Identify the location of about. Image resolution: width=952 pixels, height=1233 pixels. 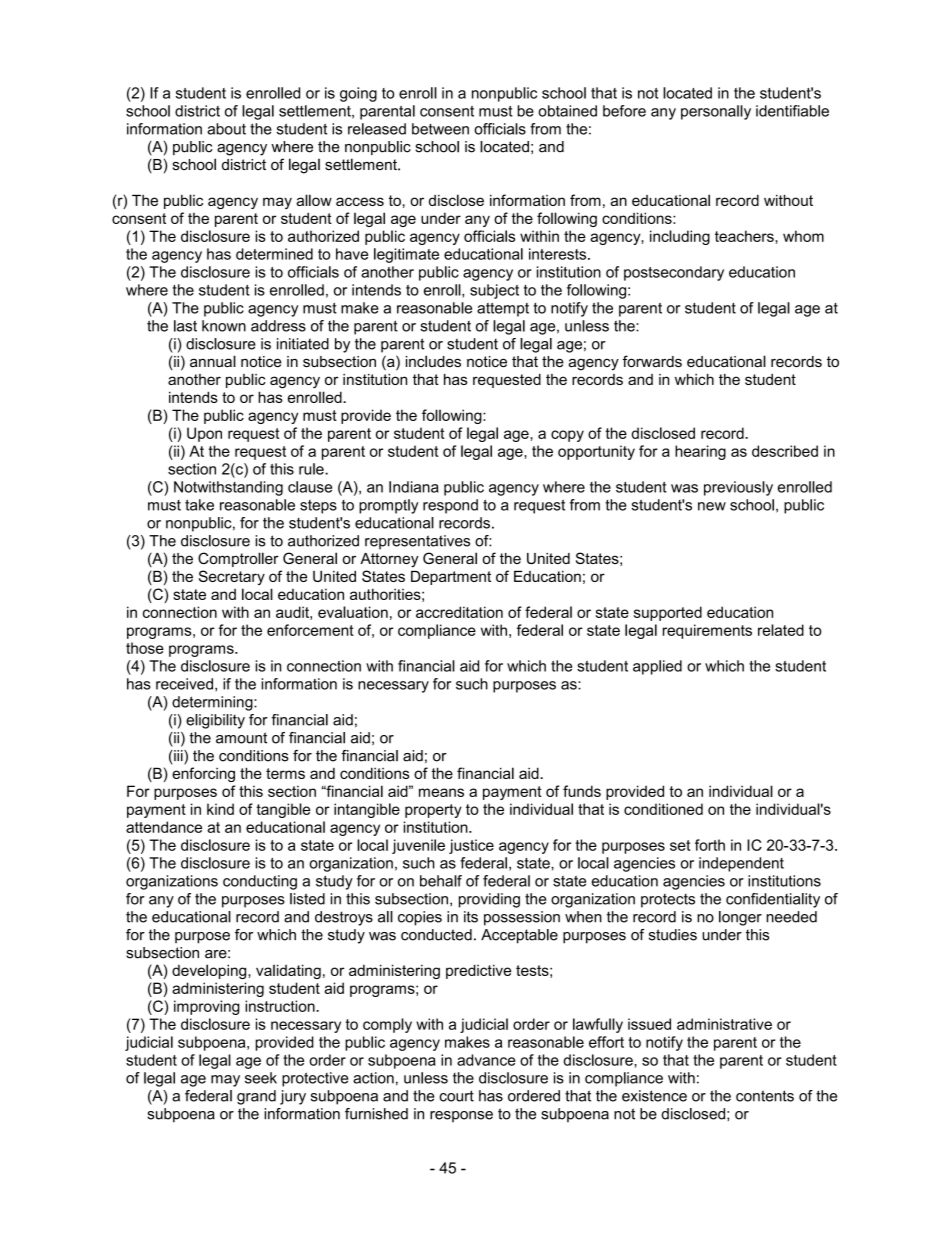
(226, 129).
